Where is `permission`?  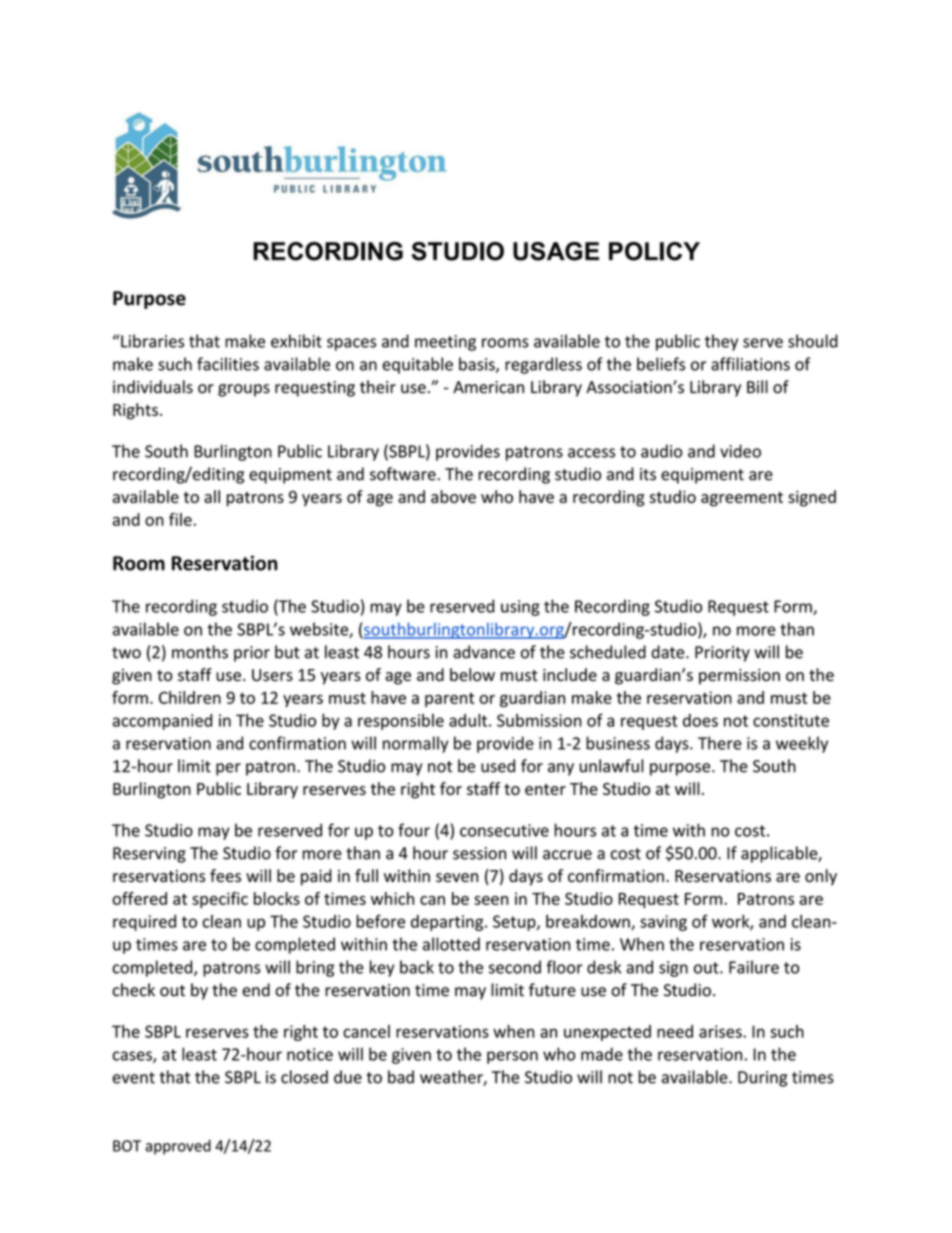
permission is located at coordinates (739, 677).
